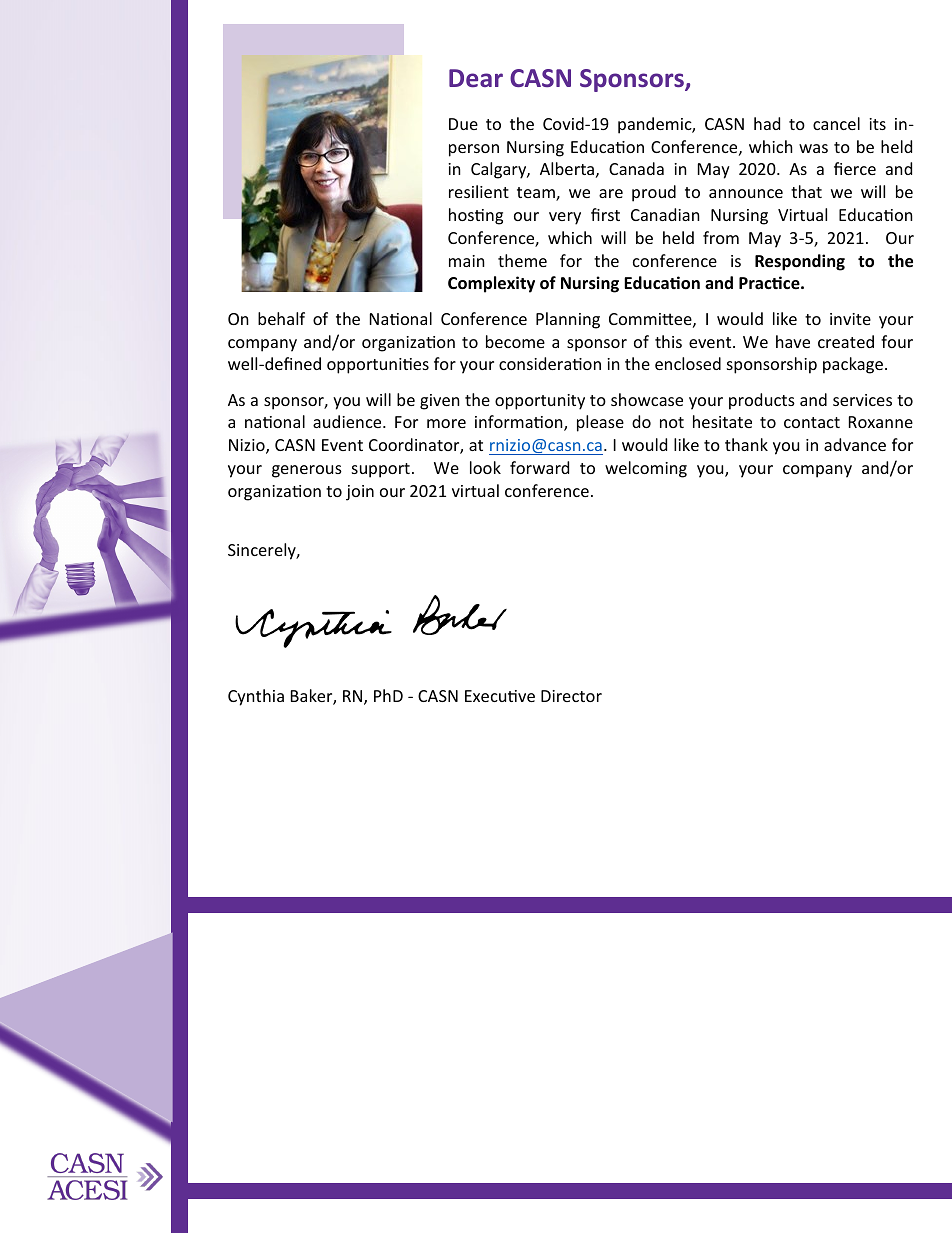 The height and width of the screenshot is (1233, 952). I want to click on opportunity, so click(540, 402).
